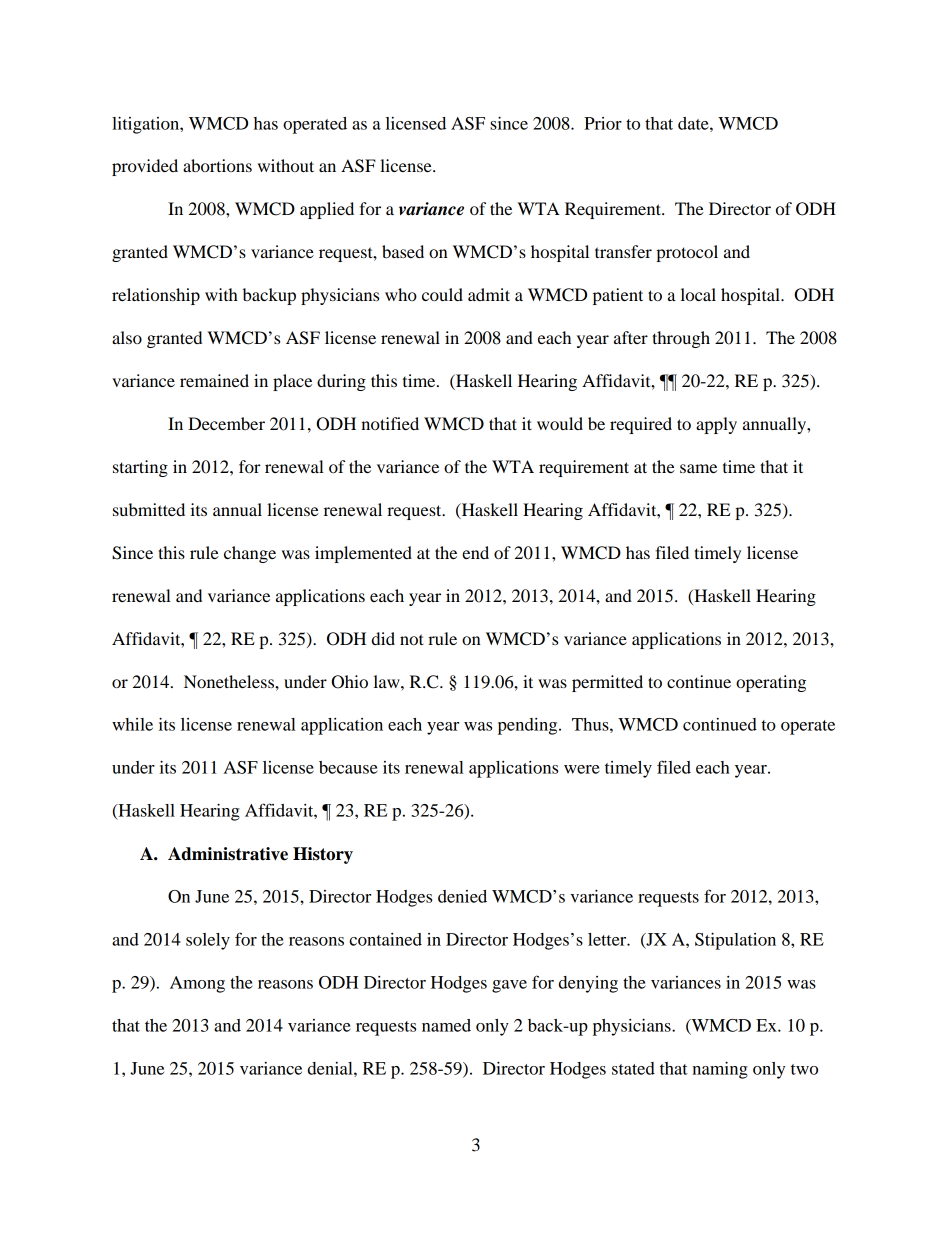 Image resolution: width=952 pixels, height=1233 pixels. Describe the element at coordinates (390, 423) in the screenshot. I see `notified` at that location.
